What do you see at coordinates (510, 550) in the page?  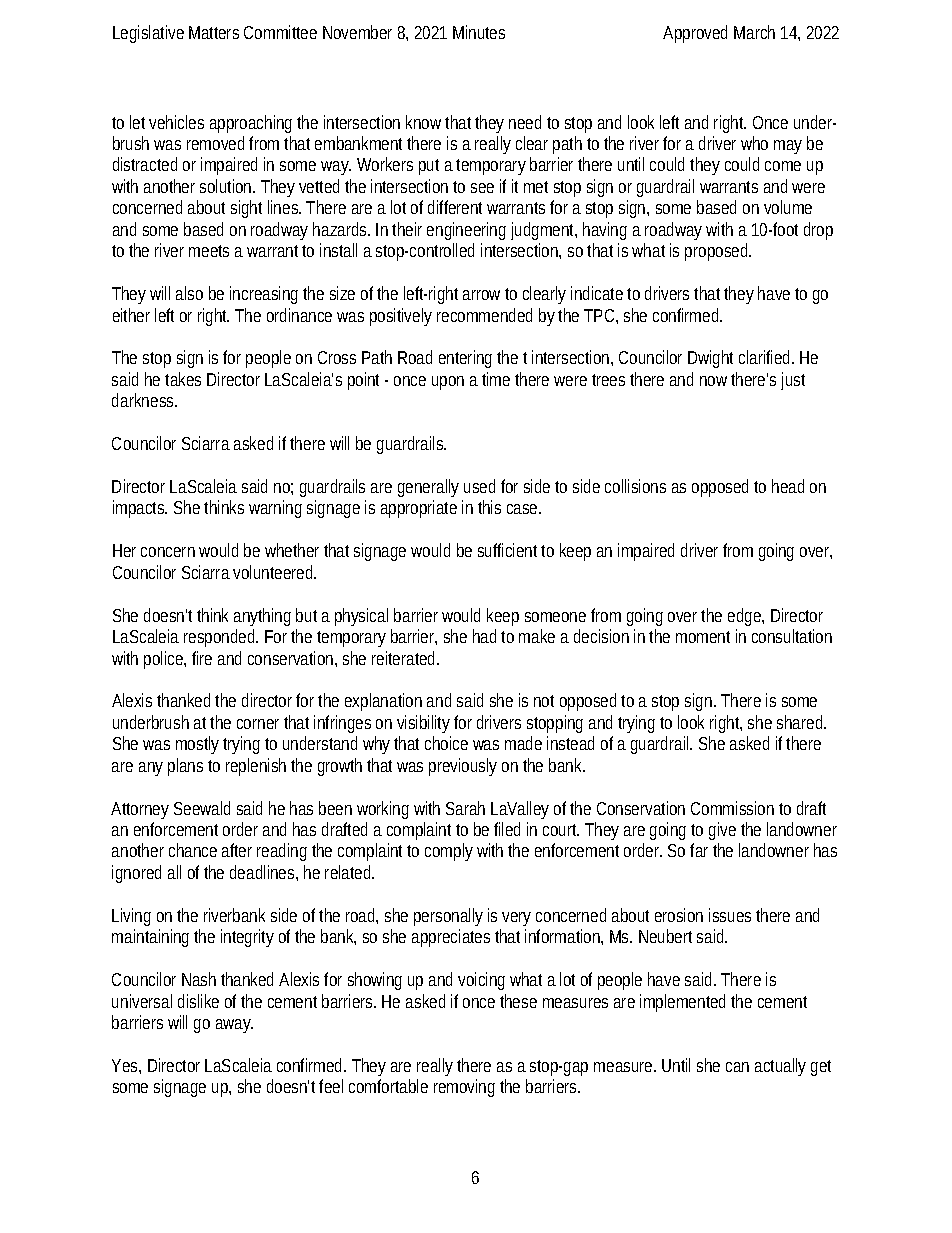 I see `sufficient` at bounding box center [510, 550].
